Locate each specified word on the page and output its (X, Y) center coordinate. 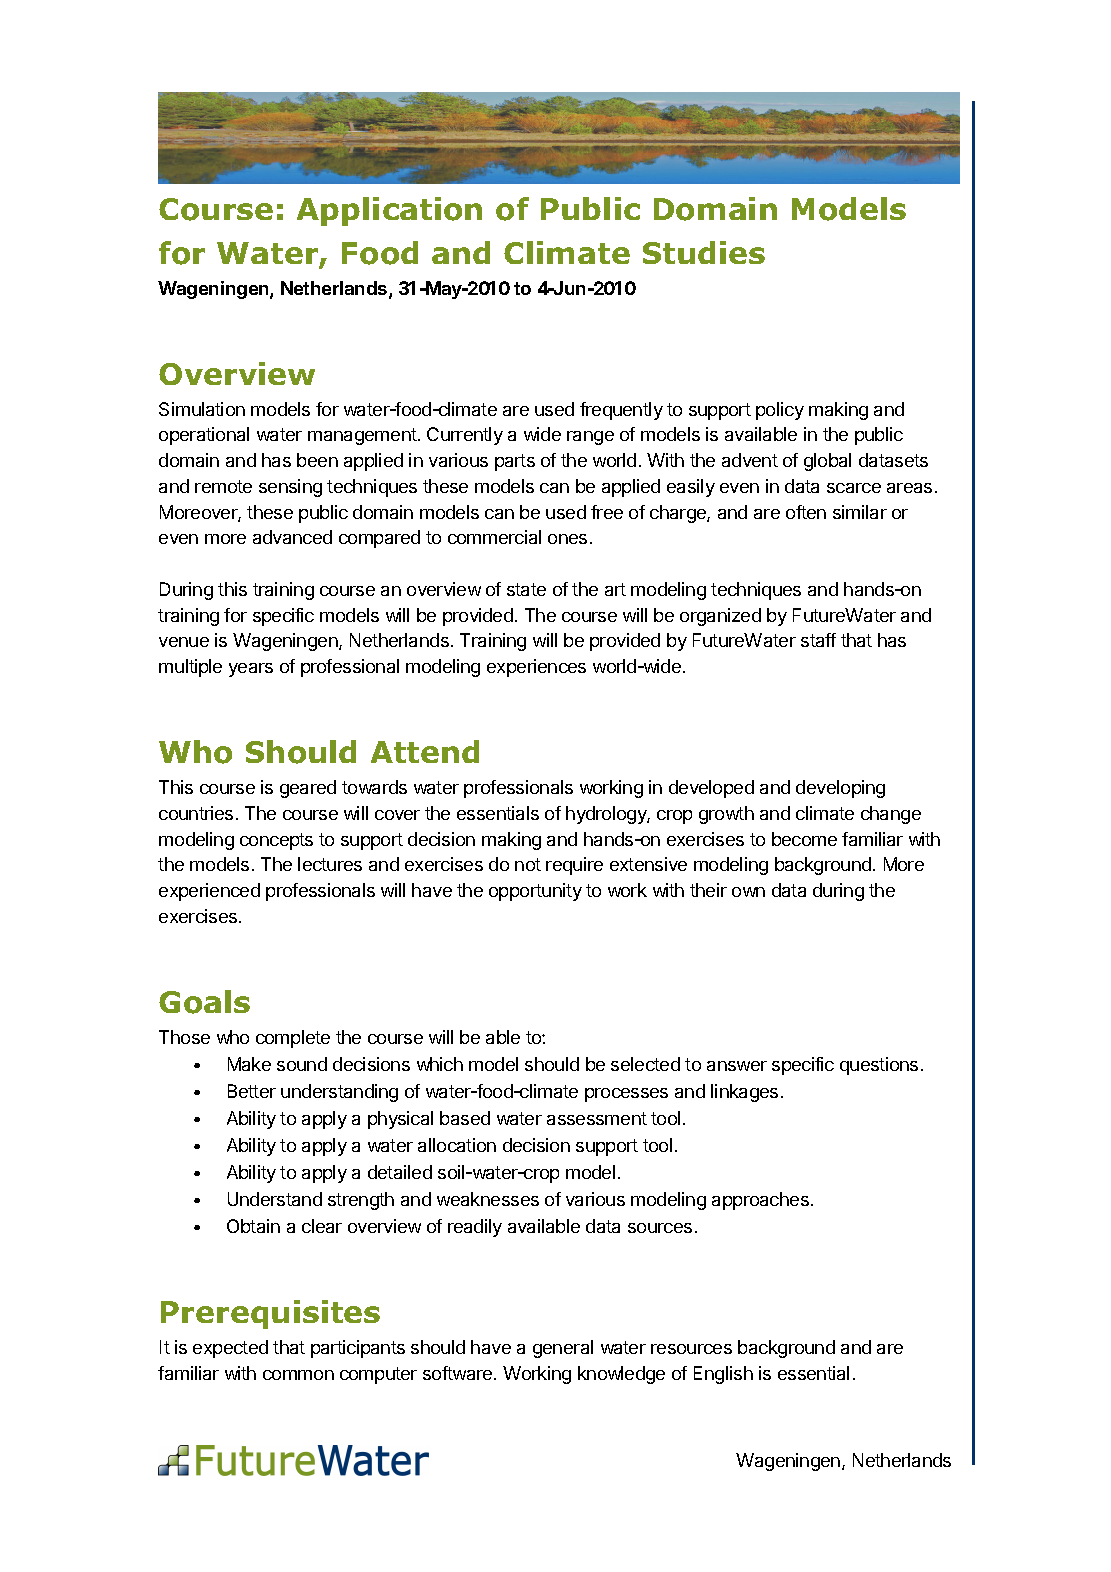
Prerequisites (270, 1314)
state (526, 589)
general (563, 1349)
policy (780, 411)
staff (818, 640)
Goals (204, 1002)
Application (389, 211)
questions (879, 1066)
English (723, 1375)
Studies (704, 252)
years (251, 670)
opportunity (535, 892)
